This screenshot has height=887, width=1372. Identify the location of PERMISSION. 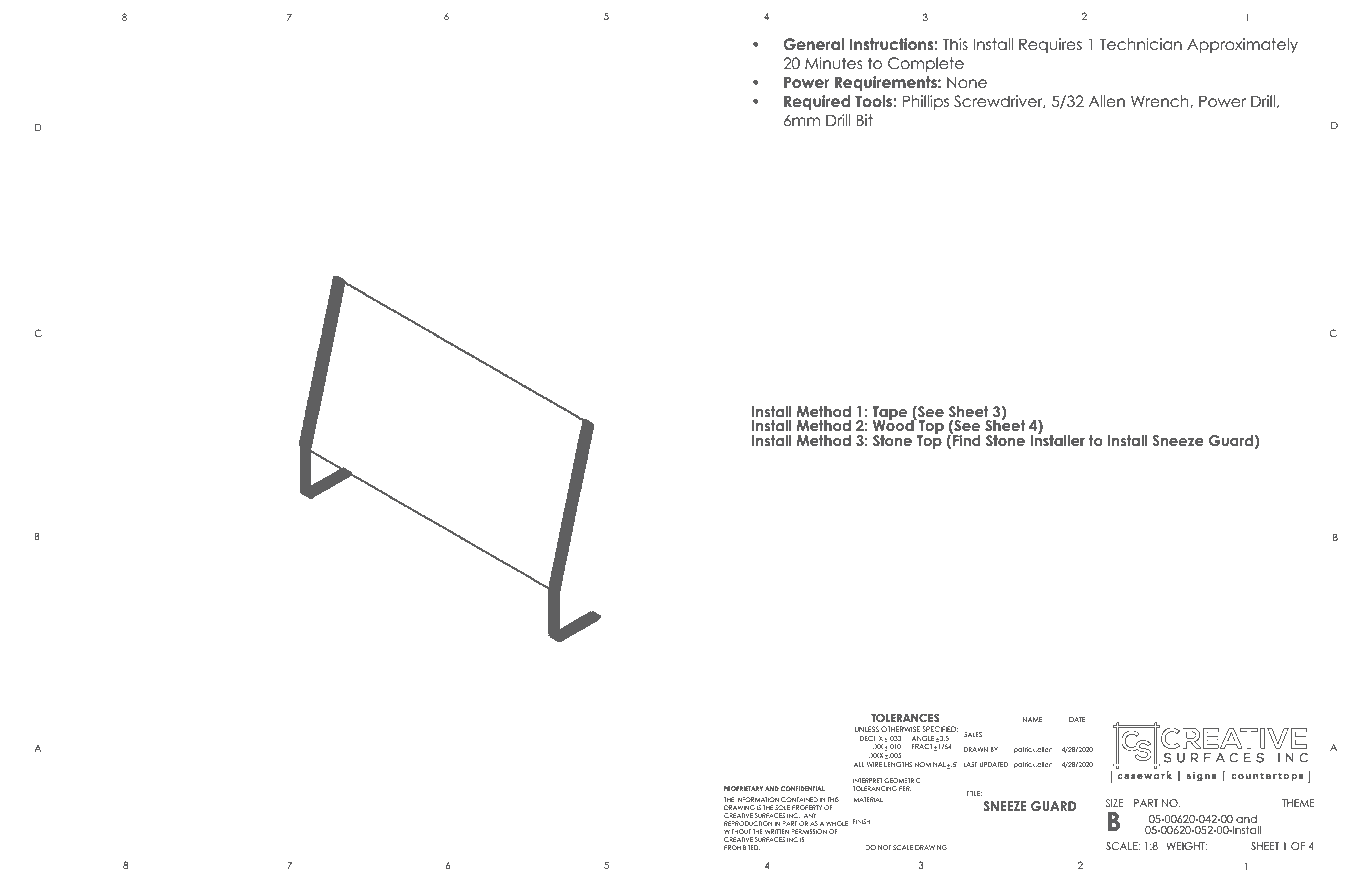
(809, 831).
